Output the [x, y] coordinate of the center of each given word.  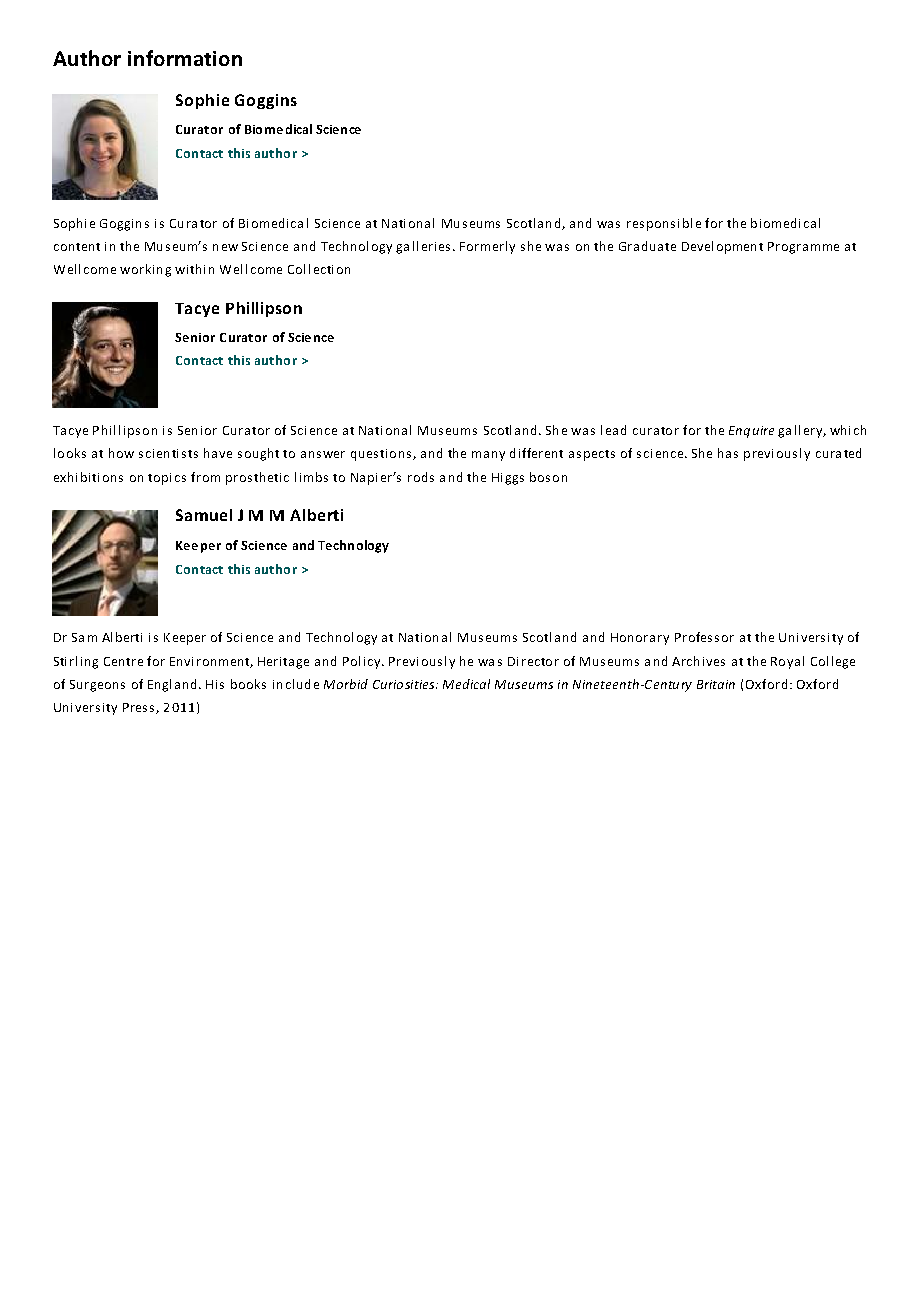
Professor [704, 637]
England [172, 685]
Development [722, 247]
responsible [664, 224]
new [225, 247]
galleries [423, 247]
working [145, 270]
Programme [803, 248]
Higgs [508, 479]
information [185, 58]
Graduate [647, 246]
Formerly [487, 247]
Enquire [751, 432]
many [488, 456]
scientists [168, 453]
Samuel [204, 515]
